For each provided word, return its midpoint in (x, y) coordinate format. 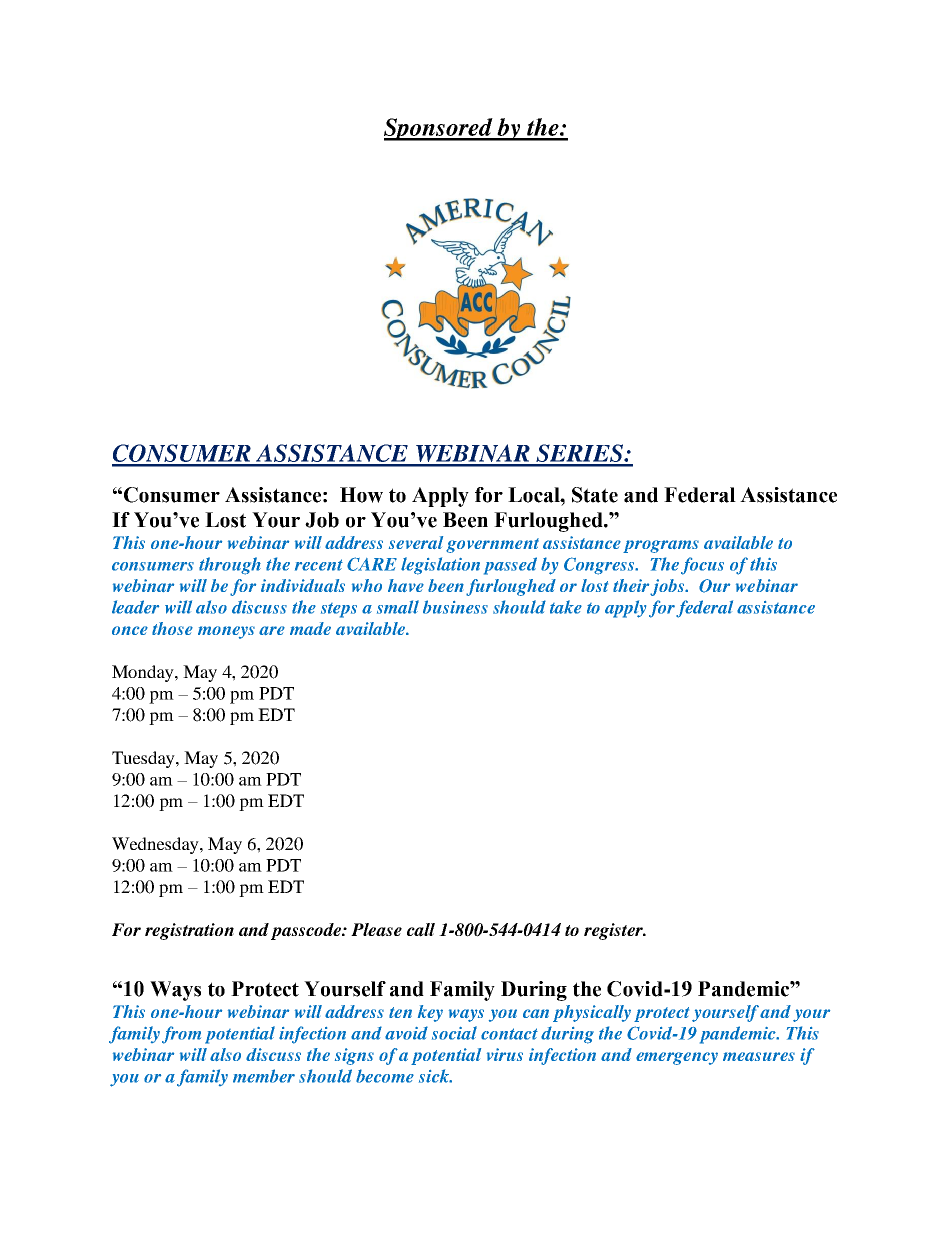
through (230, 566)
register (614, 931)
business (455, 607)
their (632, 587)
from (181, 1035)
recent (319, 565)
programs (661, 546)
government (492, 545)
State (595, 495)
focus (702, 566)
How (361, 495)
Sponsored (439, 129)
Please (376, 930)
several (416, 542)
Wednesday (156, 845)
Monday (144, 673)
